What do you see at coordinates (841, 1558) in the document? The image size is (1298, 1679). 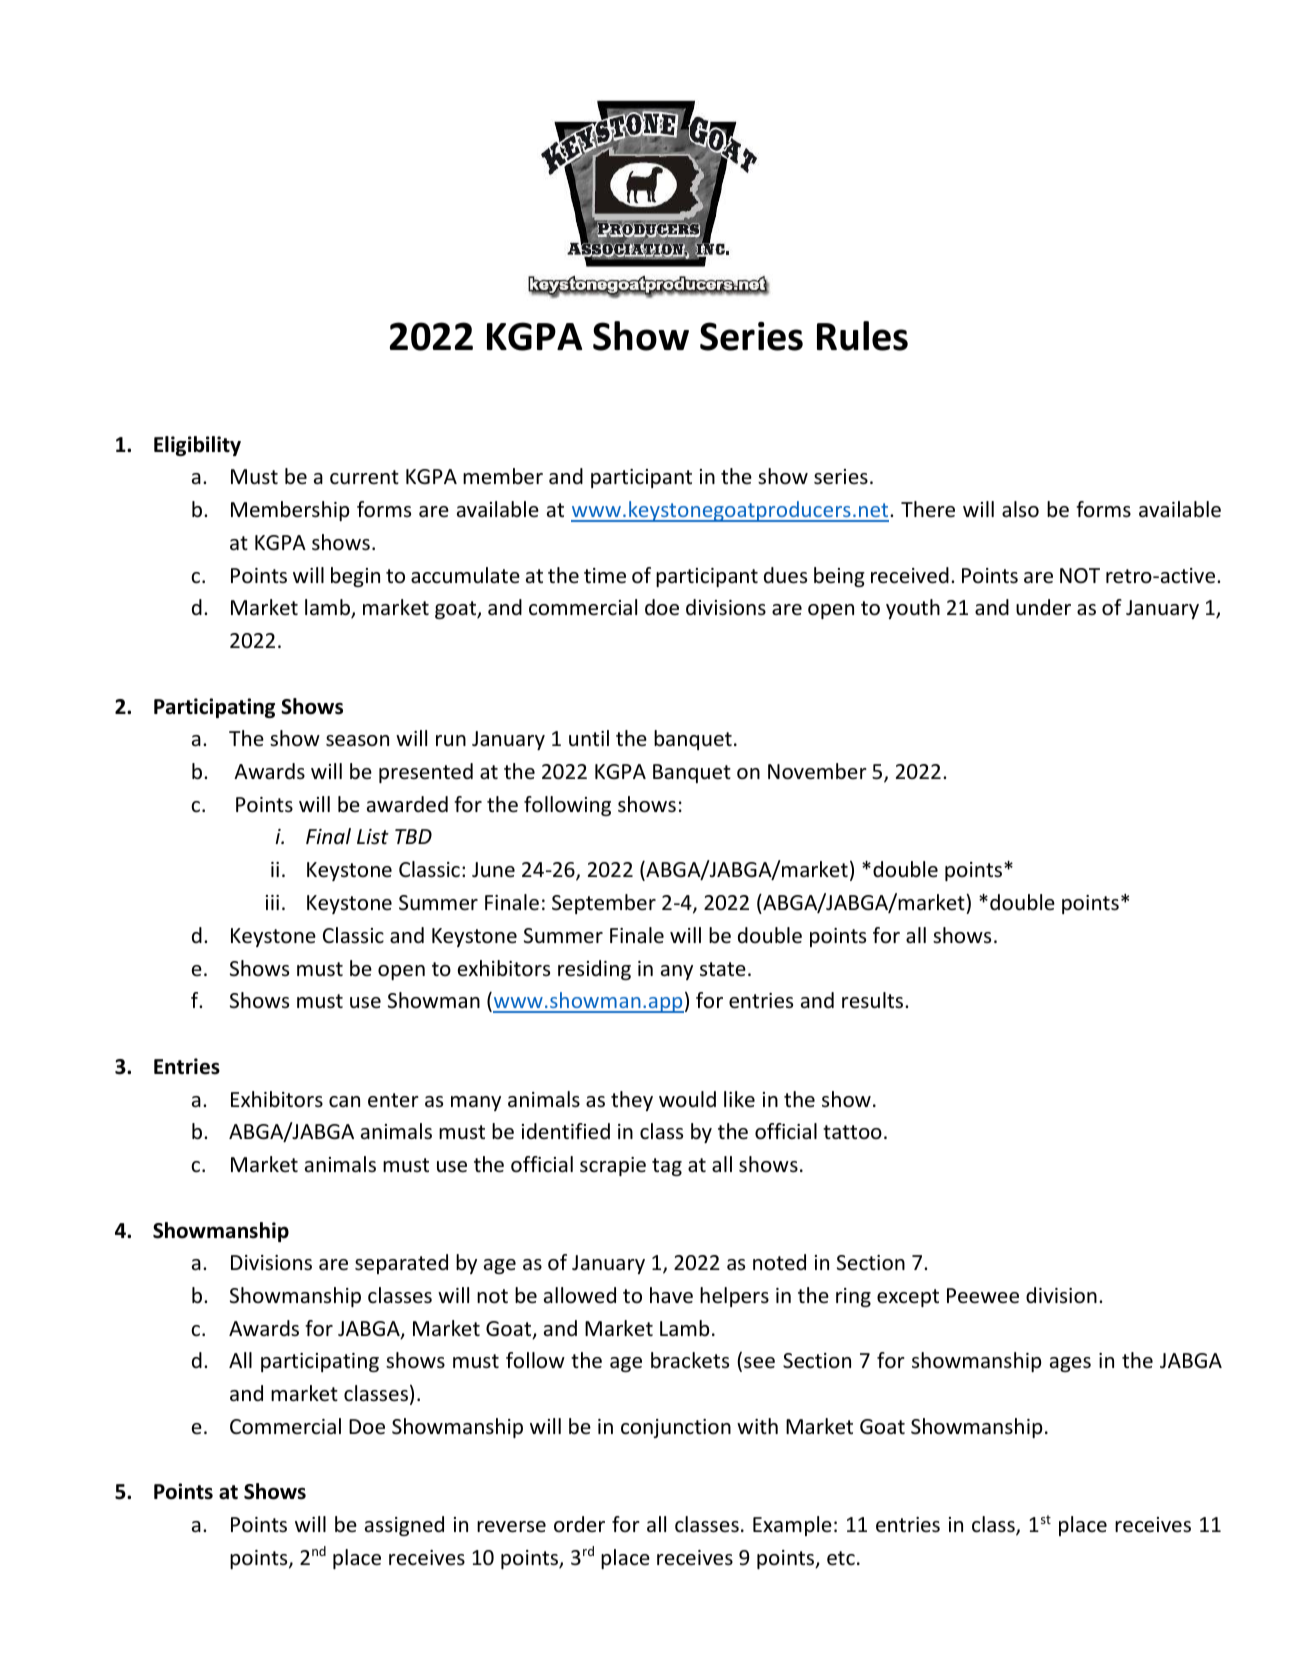 I see `etc` at bounding box center [841, 1558].
